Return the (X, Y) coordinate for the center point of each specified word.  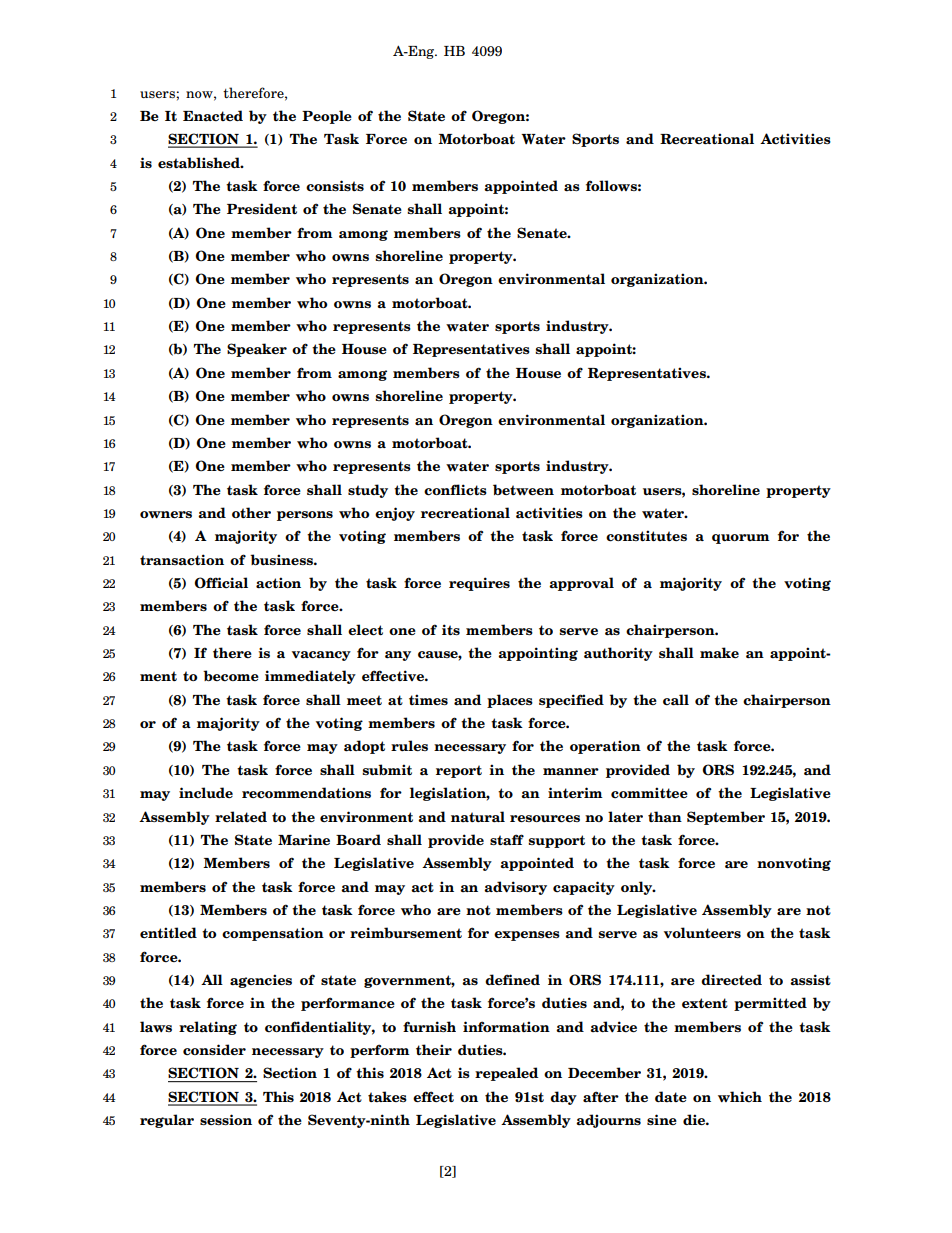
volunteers (702, 932)
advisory (515, 888)
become (231, 676)
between (523, 489)
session (226, 1119)
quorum (741, 539)
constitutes (646, 536)
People (327, 117)
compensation (273, 934)
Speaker (257, 350)
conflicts (455, 490)
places (510, 701)
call (676, 700)
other (251, 512)
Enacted (213, 116)
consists (335, 186)
